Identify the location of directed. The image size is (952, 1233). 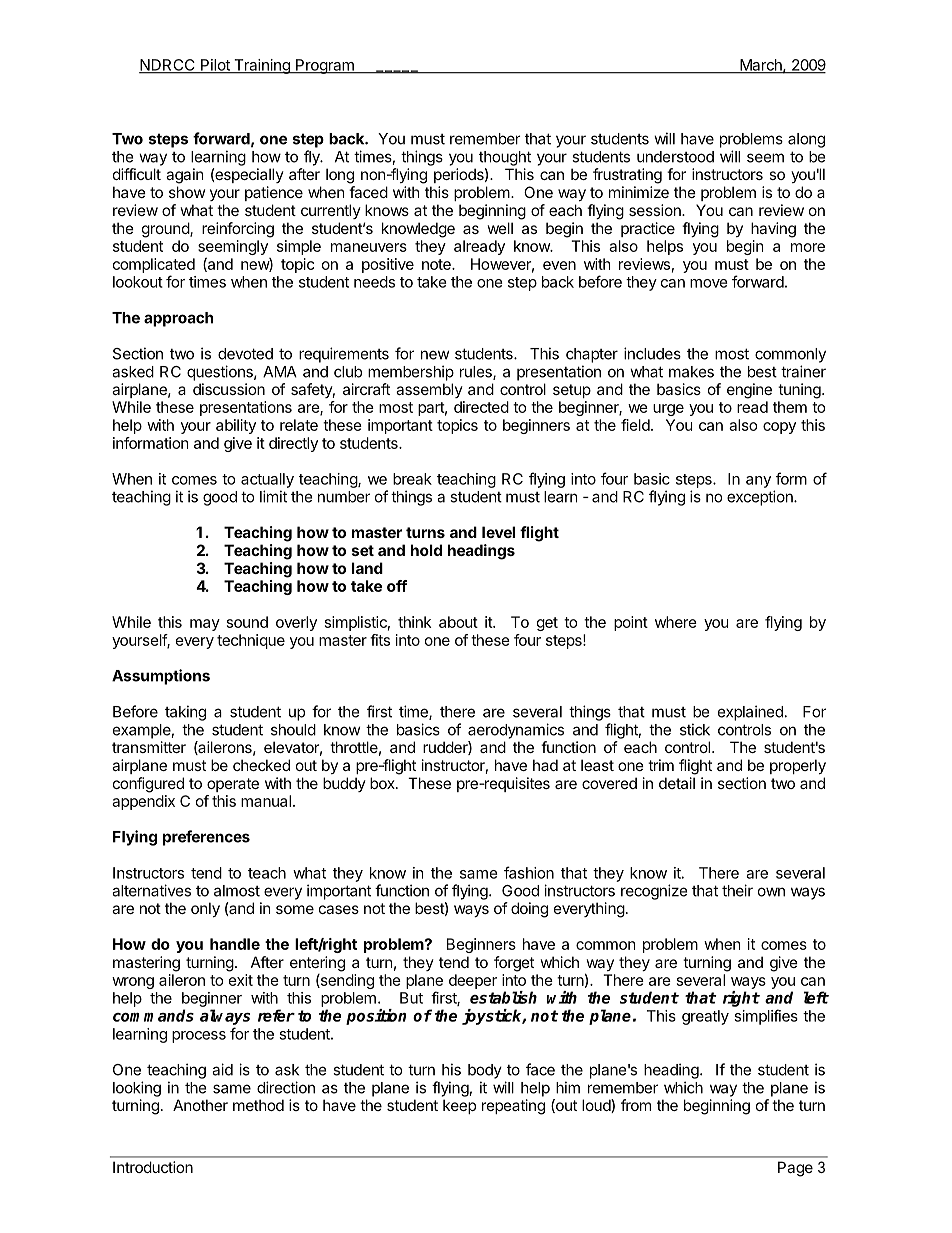
(481, 407).
